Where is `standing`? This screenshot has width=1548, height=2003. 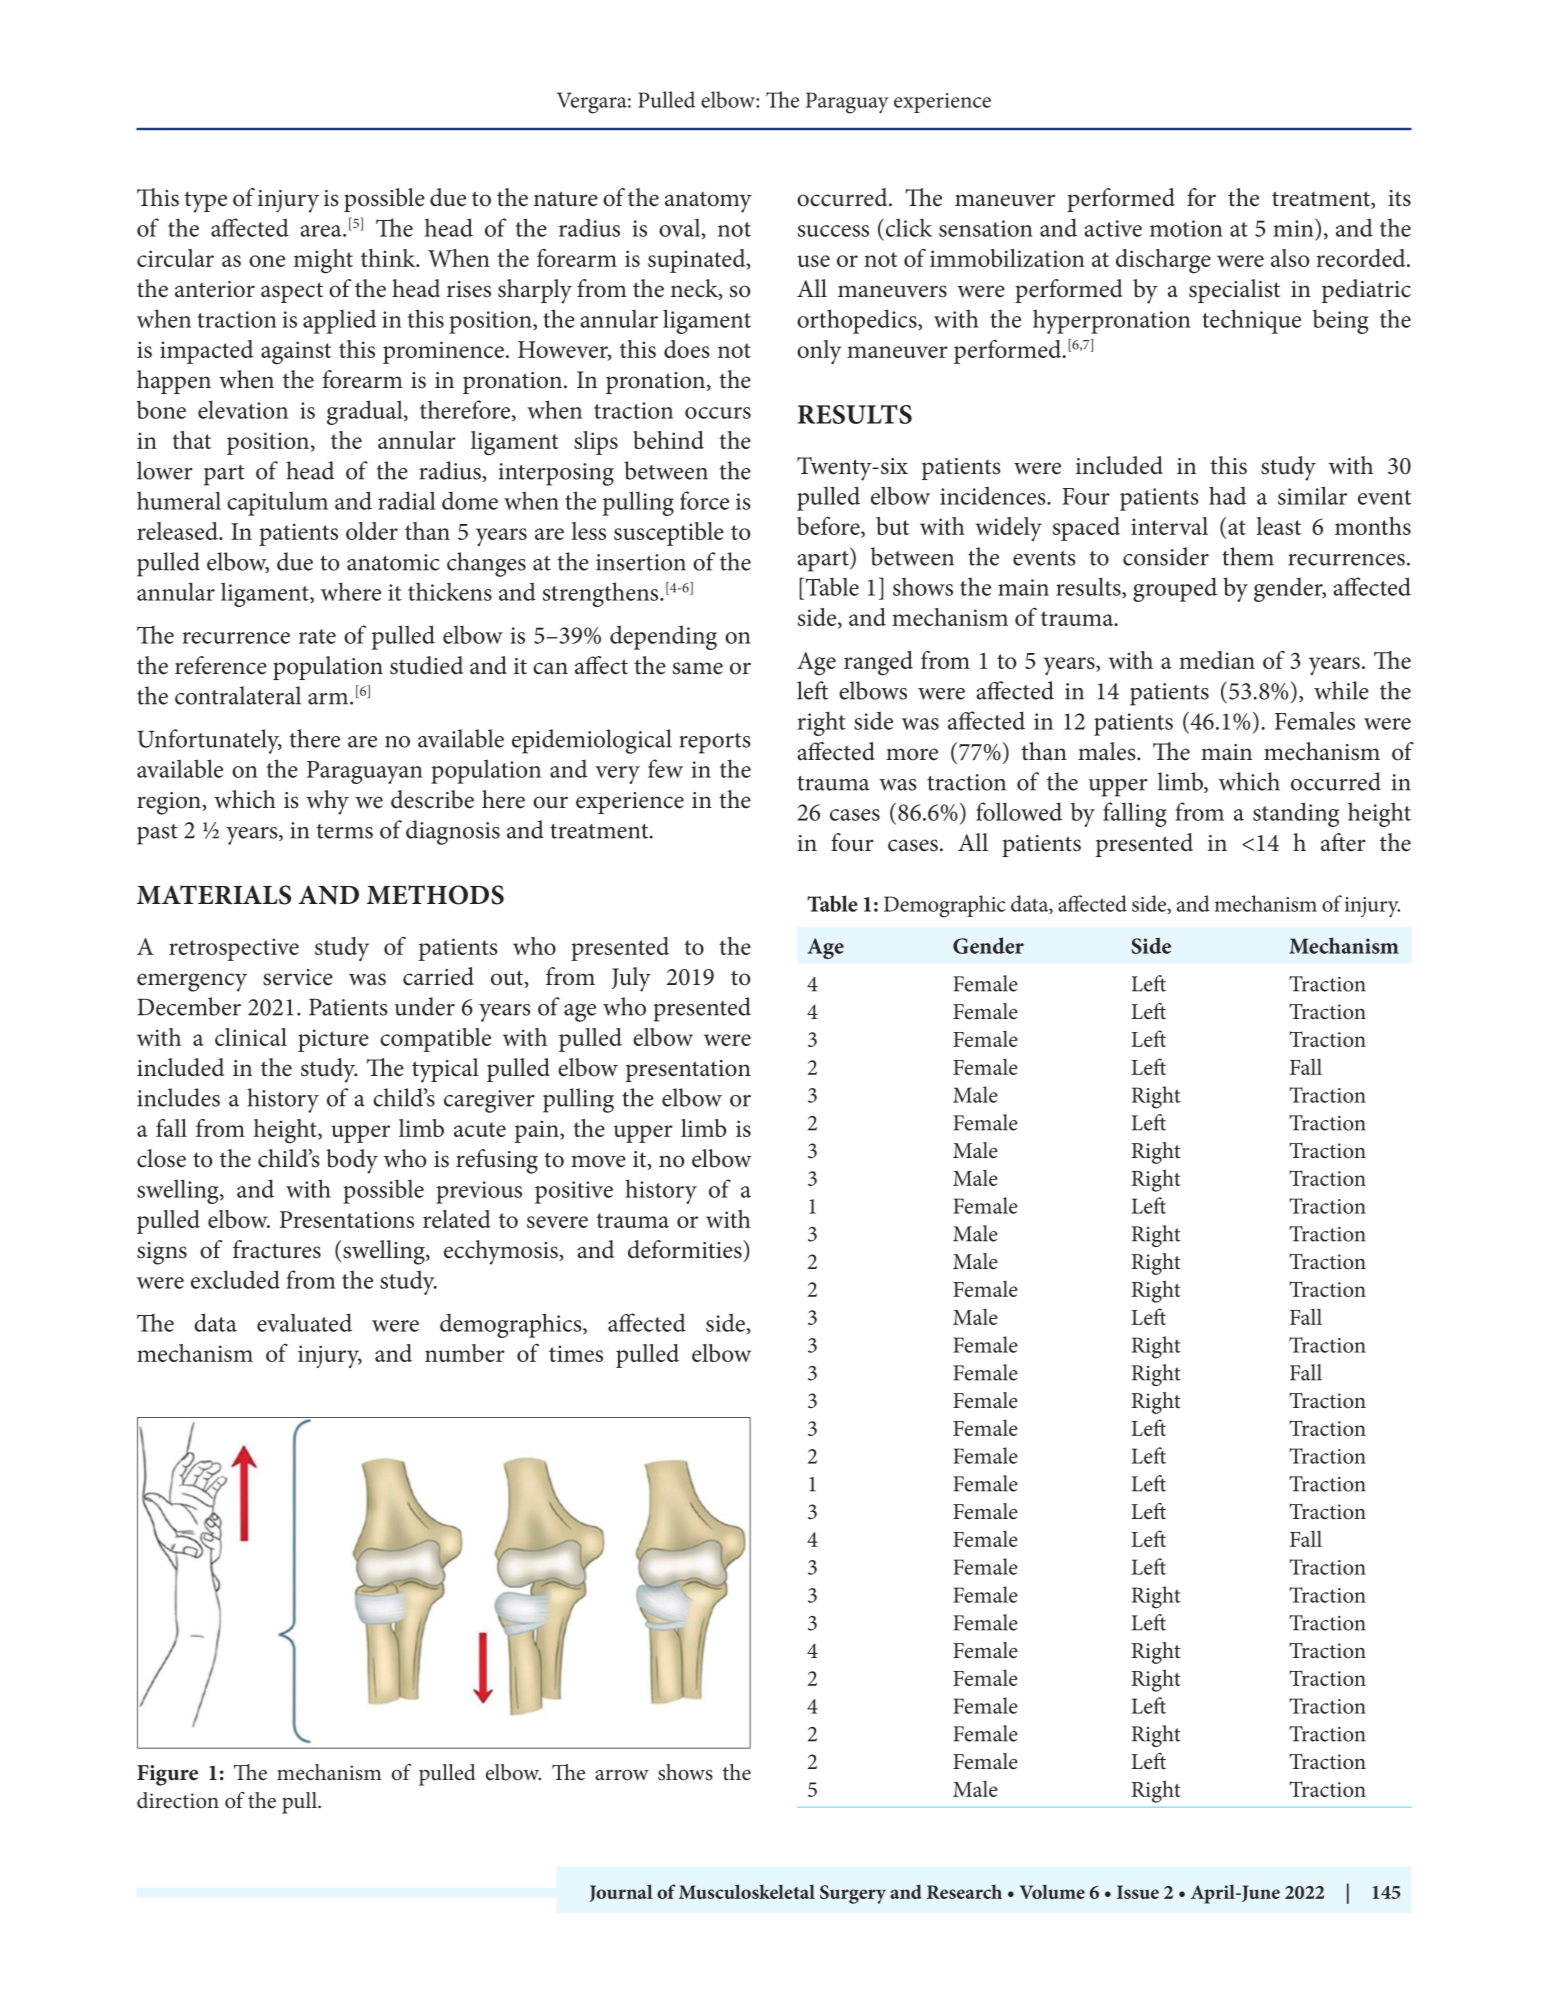 standing is located at coordinates (1296, 814).
